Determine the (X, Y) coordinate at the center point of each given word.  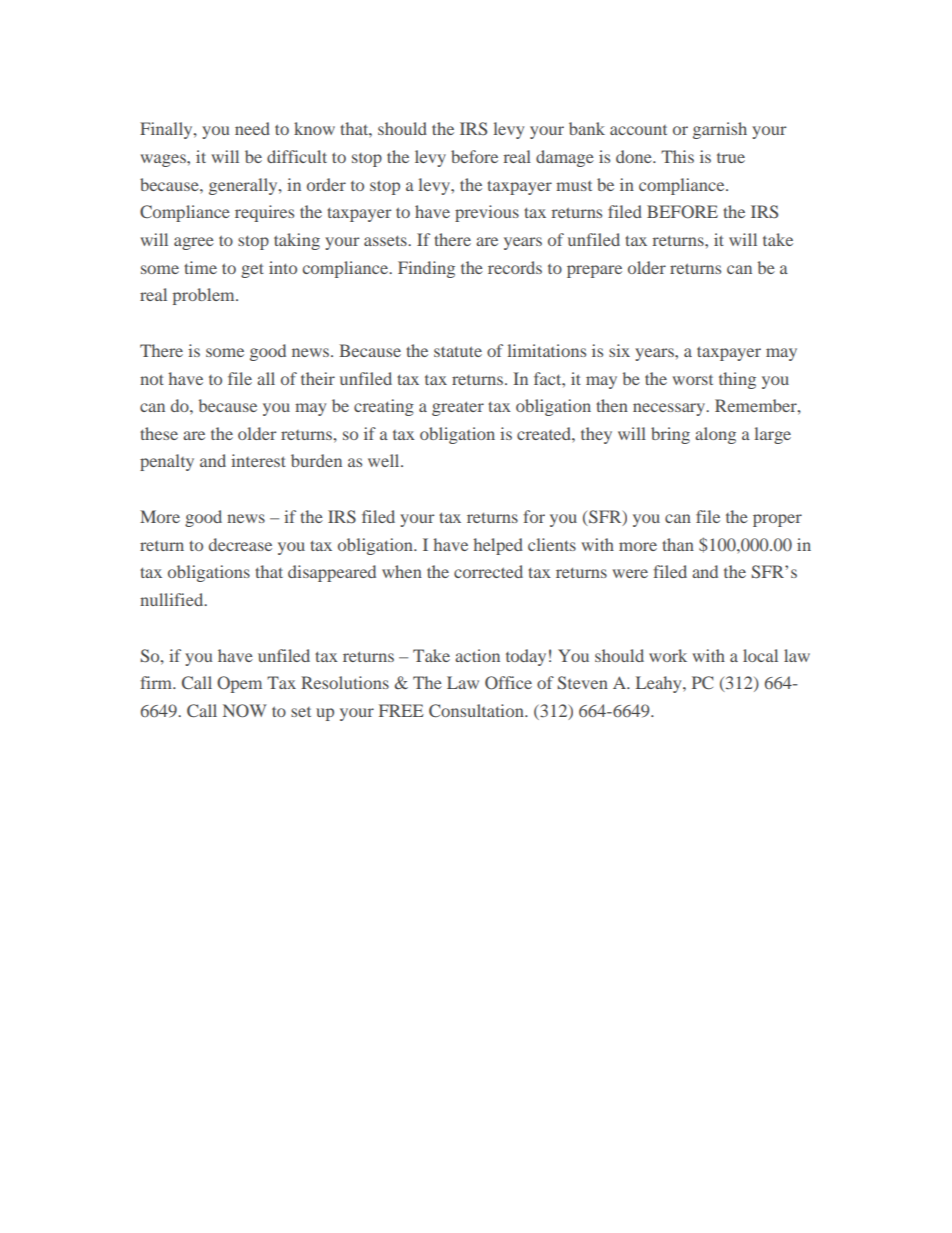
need (252, 128)
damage (565, 158)
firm (157, 682)
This (677, 156)
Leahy (660, 684)
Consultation (477, 711)
